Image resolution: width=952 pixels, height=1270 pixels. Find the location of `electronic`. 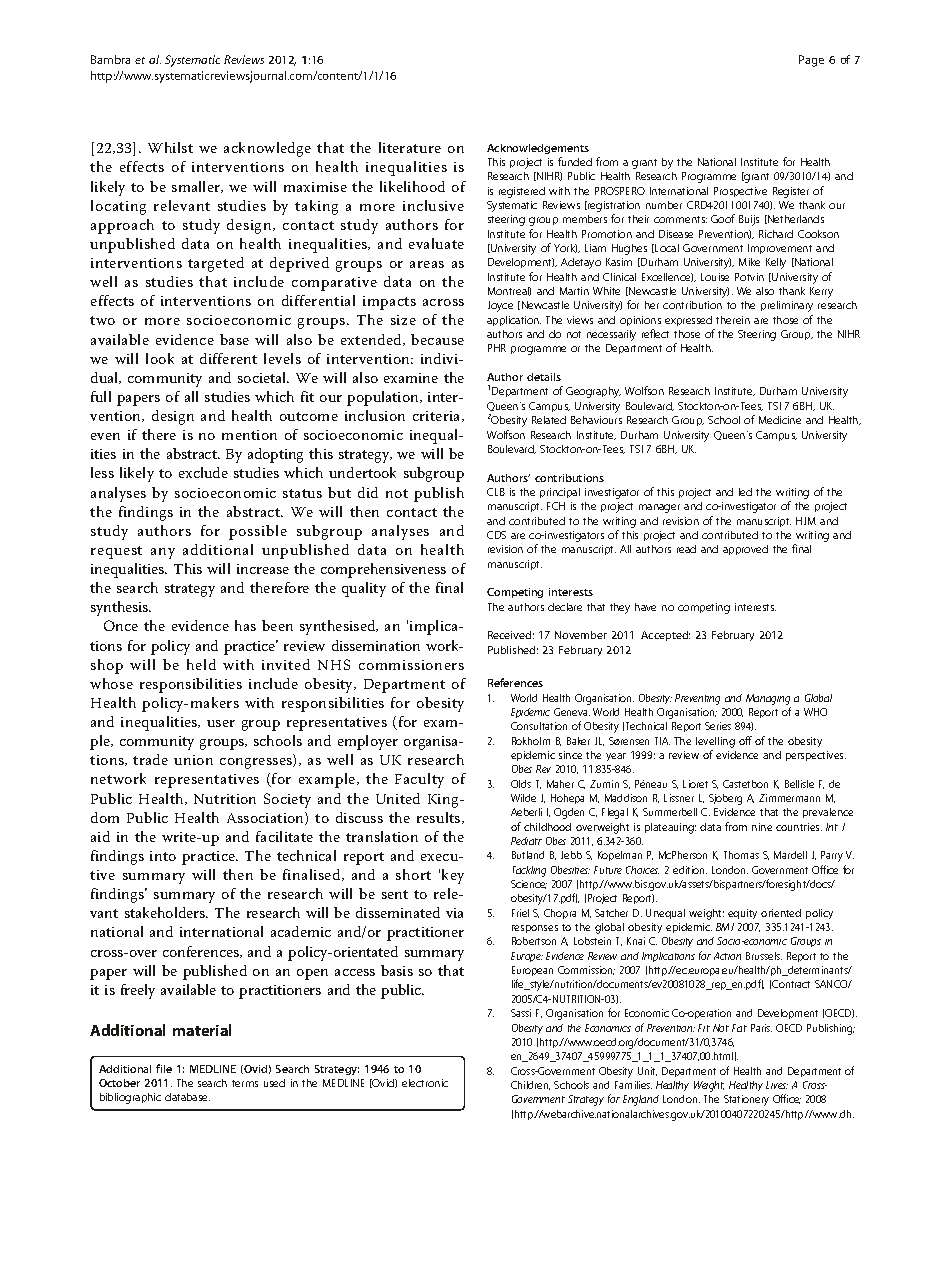

electronic is located at coordinates (425, 1083).
